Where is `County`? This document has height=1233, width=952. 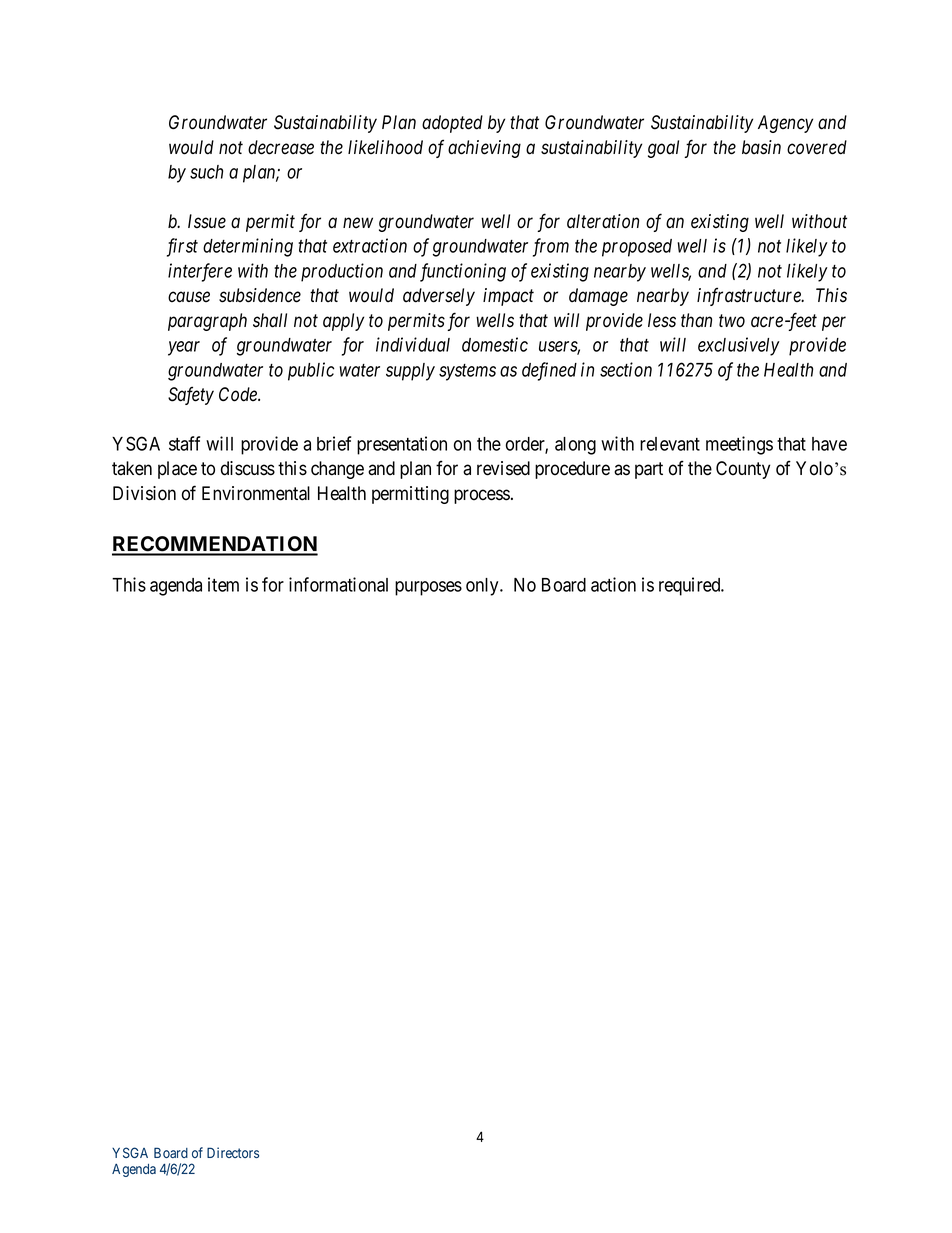
County is located at coordinates (743, 470).
